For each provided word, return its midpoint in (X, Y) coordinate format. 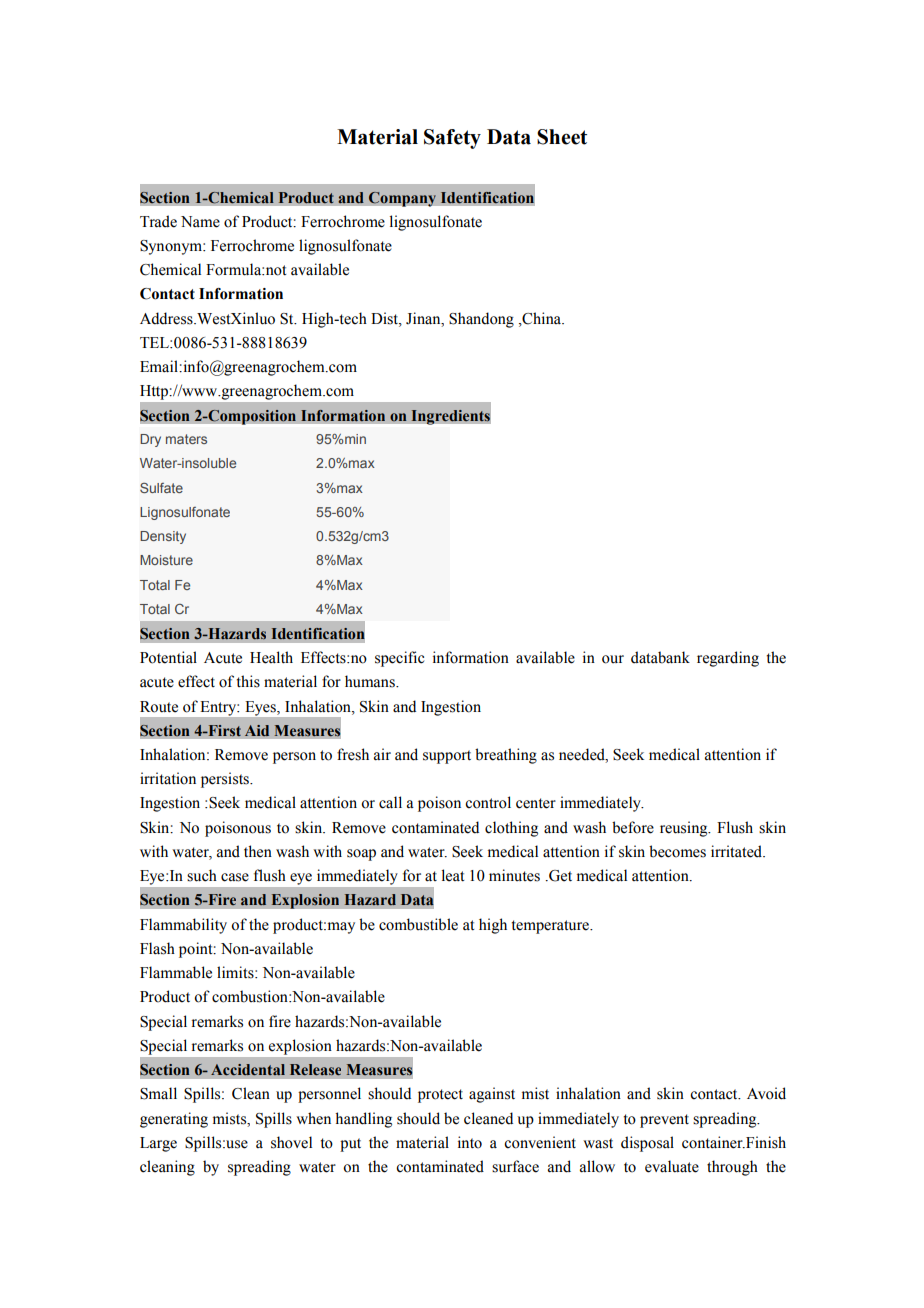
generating (174, 1120)
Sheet (562, 137)
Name (200, 222)
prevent (664, 1121)
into (470, 1142)
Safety (452, 139)
